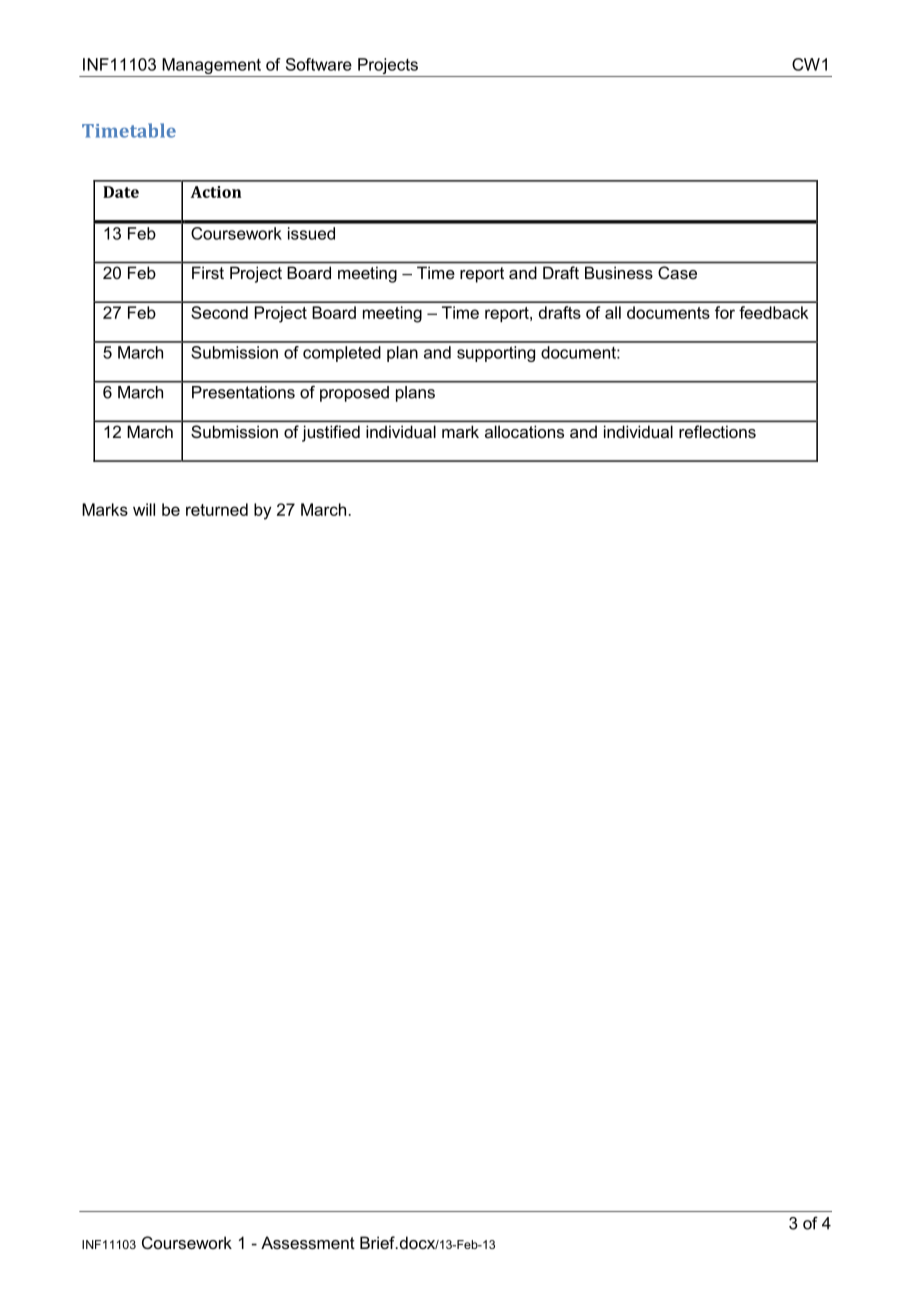  I want to click on Software, so click(319, 64).
